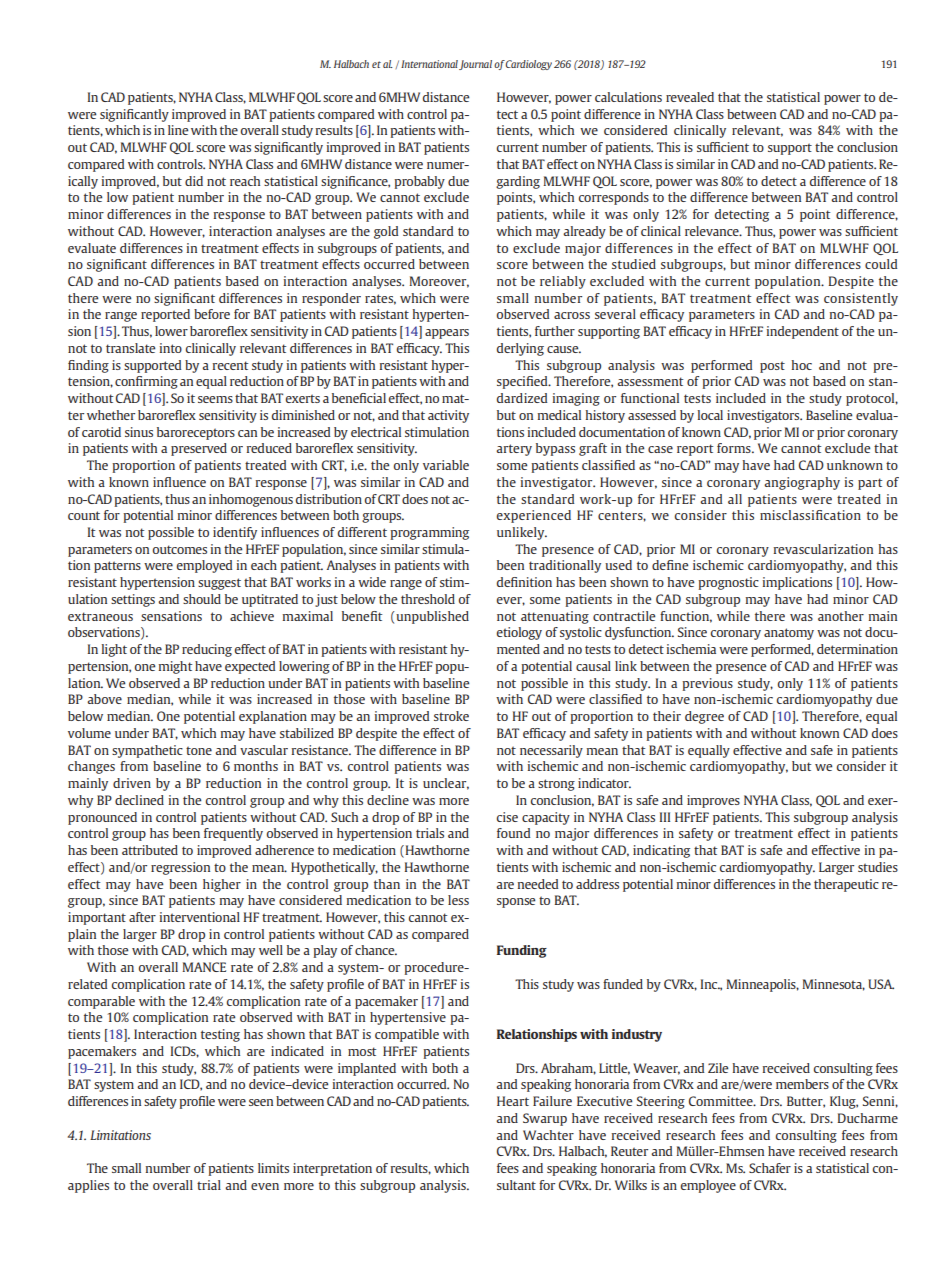  I want to click on artery, so click(514, 450).
